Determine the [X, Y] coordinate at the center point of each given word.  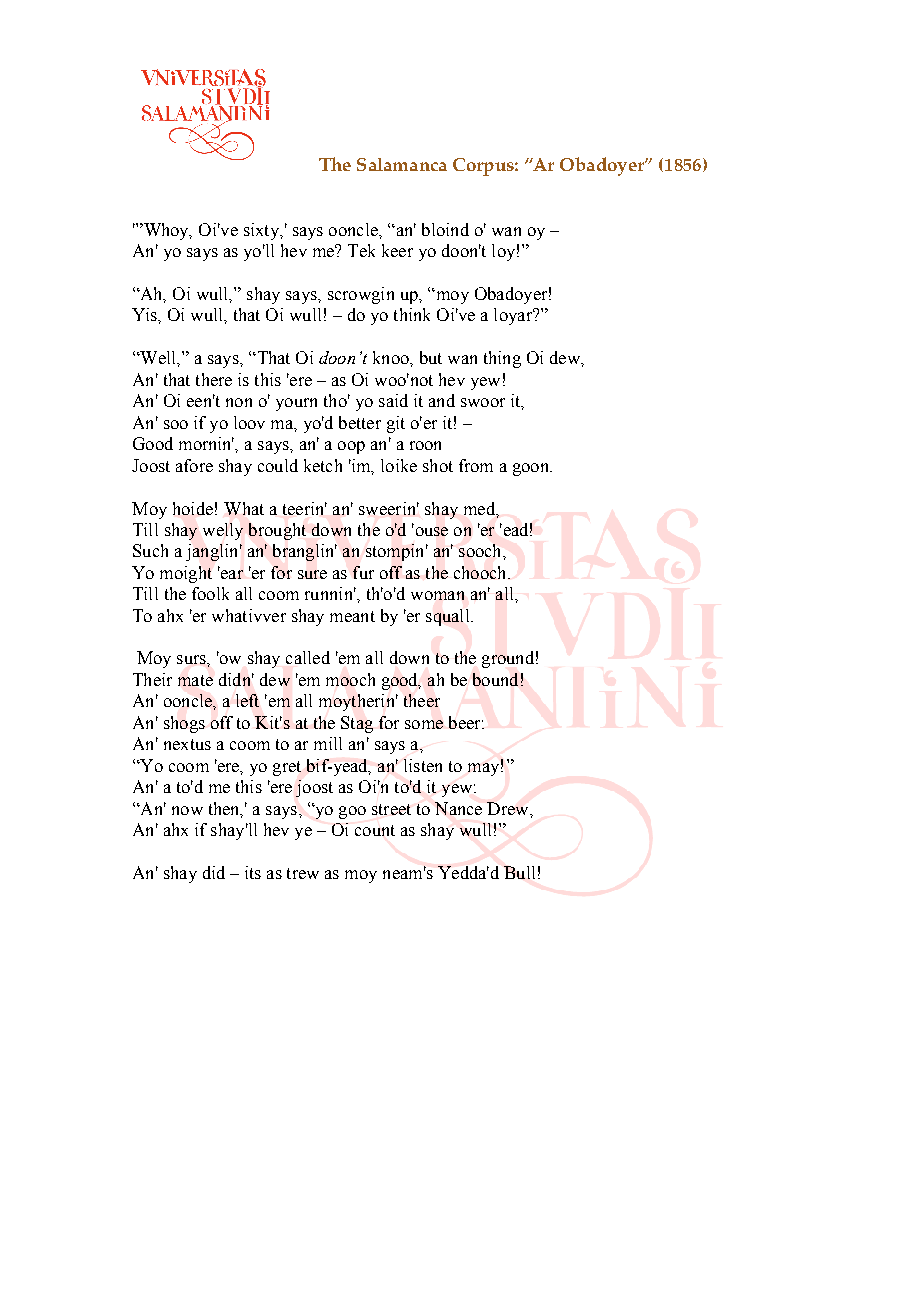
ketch [323, 465]
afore [194, 465]
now [187, 810]
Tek [361, 250]
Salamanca [402, 164]
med [480, 508]
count [375, 830]
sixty [262, 231]
